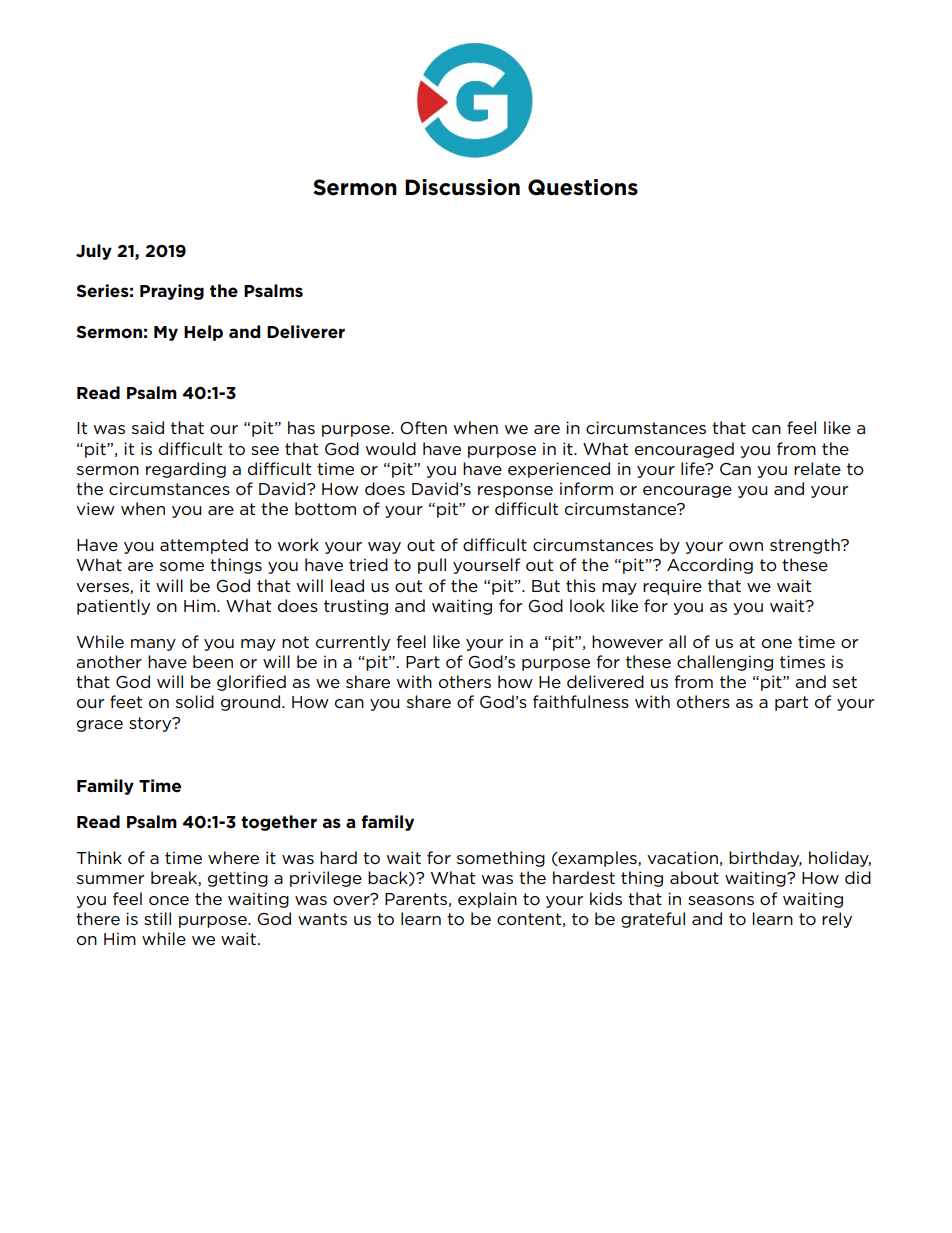 This screenshot has width=952, height=1233. What do you see at coordinates (583, 187) in the screenshot?
I see `Questions` at bounding box center [583, 187].
